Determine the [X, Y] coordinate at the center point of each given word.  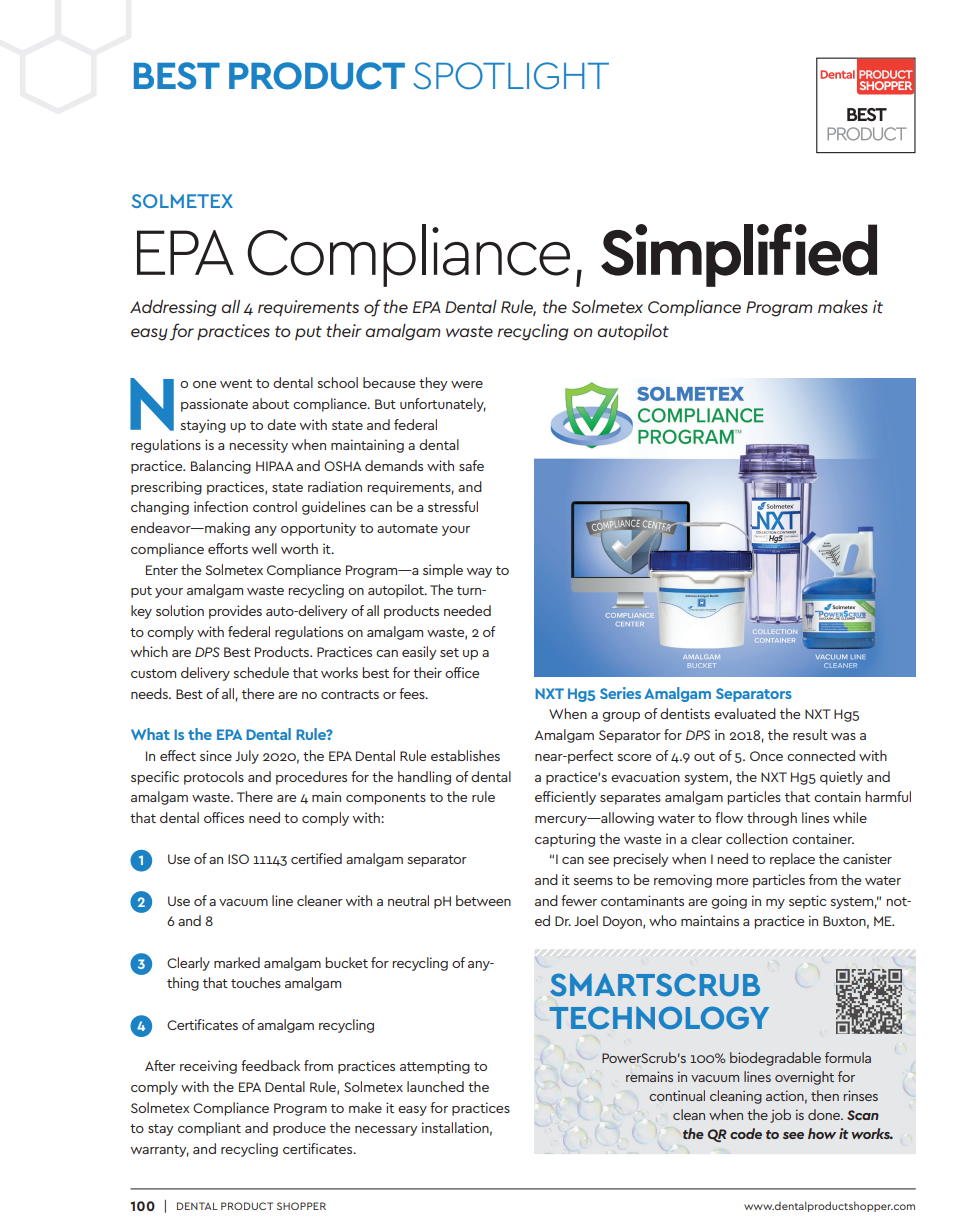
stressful [453, 506]
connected [821, 755]
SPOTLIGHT [511, 76]
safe [471, 465]
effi [544, 796]
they [433, 384]
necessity [258, 446]
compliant [209, 1129]
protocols [214, 778]
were [467, 384]
